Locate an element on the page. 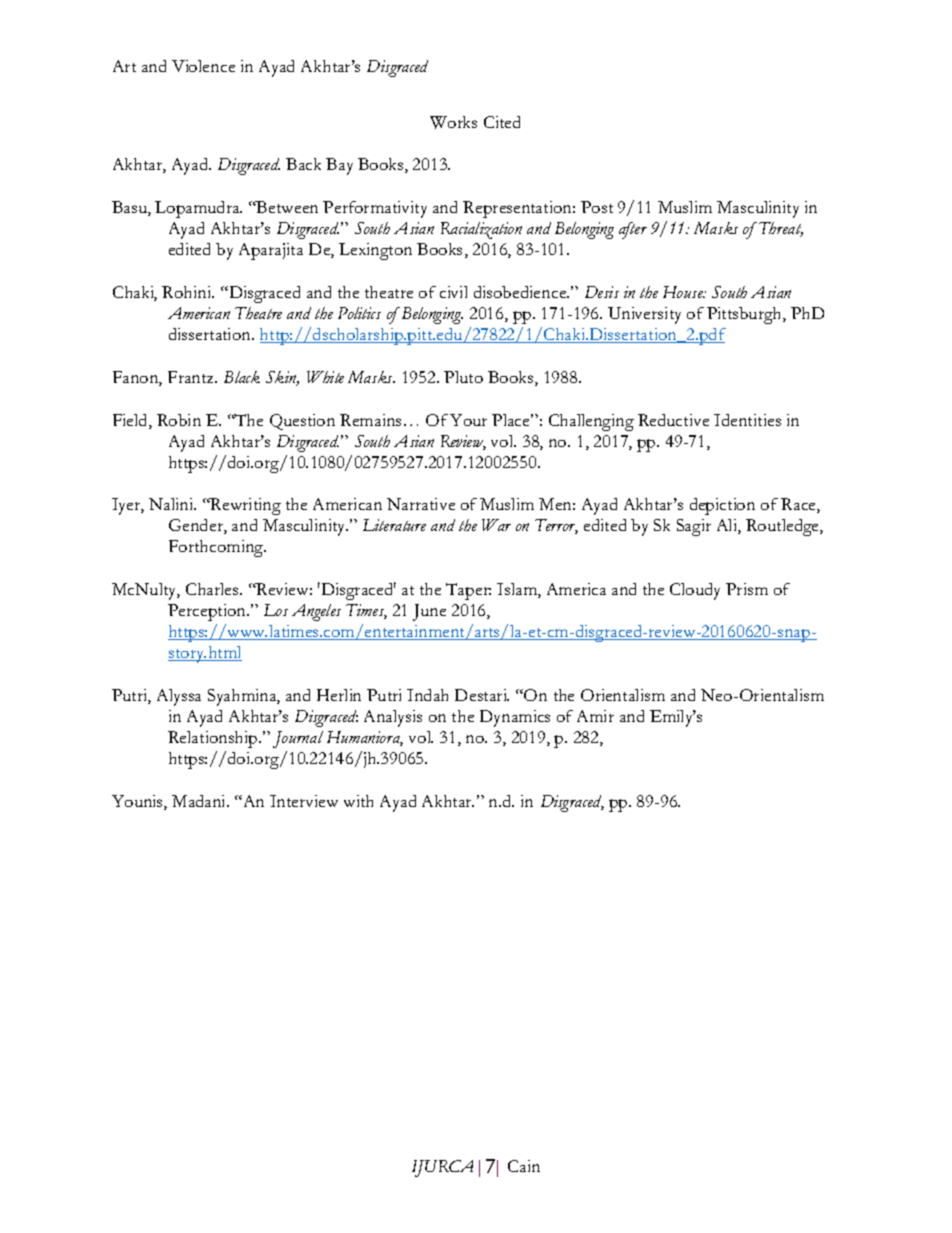 The height and width of the page is (1233, 952). Cain is located at coordinates (524, 1166).
